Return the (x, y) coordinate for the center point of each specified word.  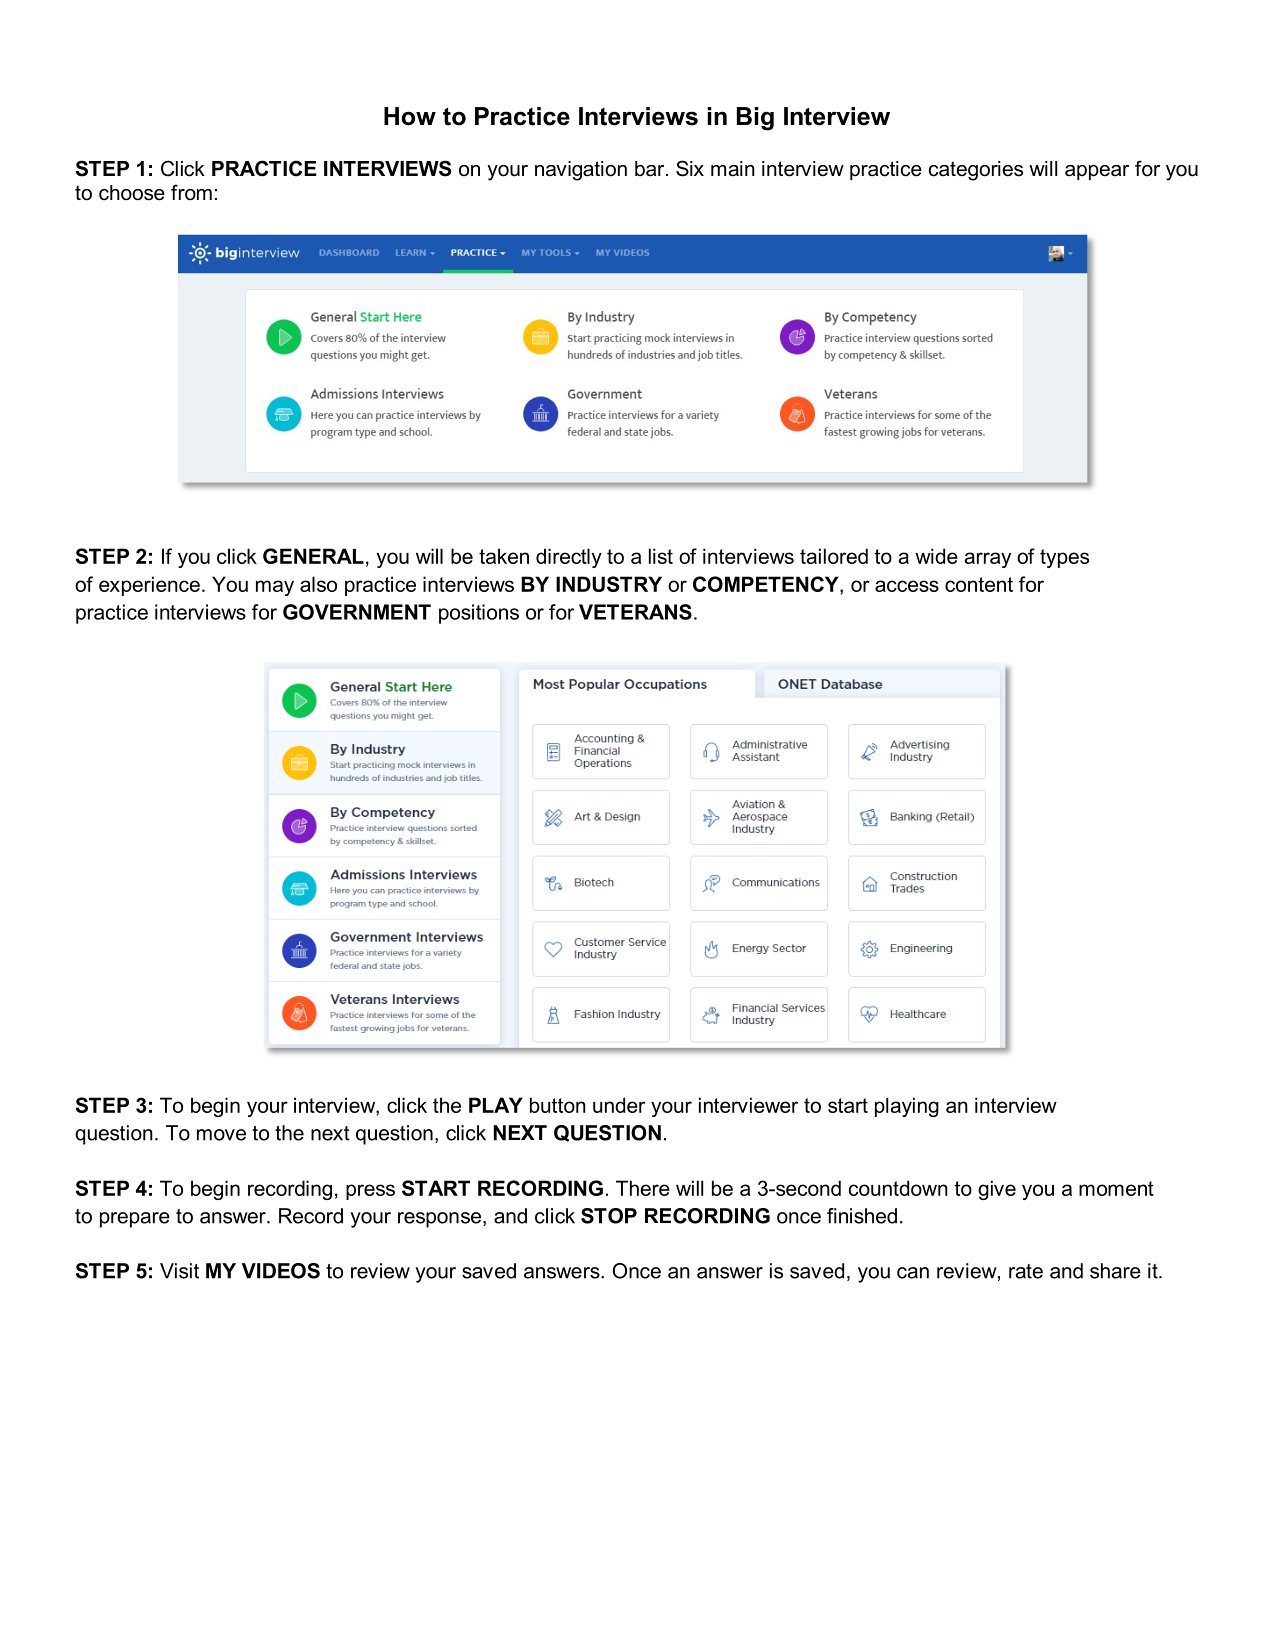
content (979, 584)
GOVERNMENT (357, 612)
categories (976, 171)
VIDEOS (281, 1271)
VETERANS (635, 612)
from (191, 192)
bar (651, 169)
